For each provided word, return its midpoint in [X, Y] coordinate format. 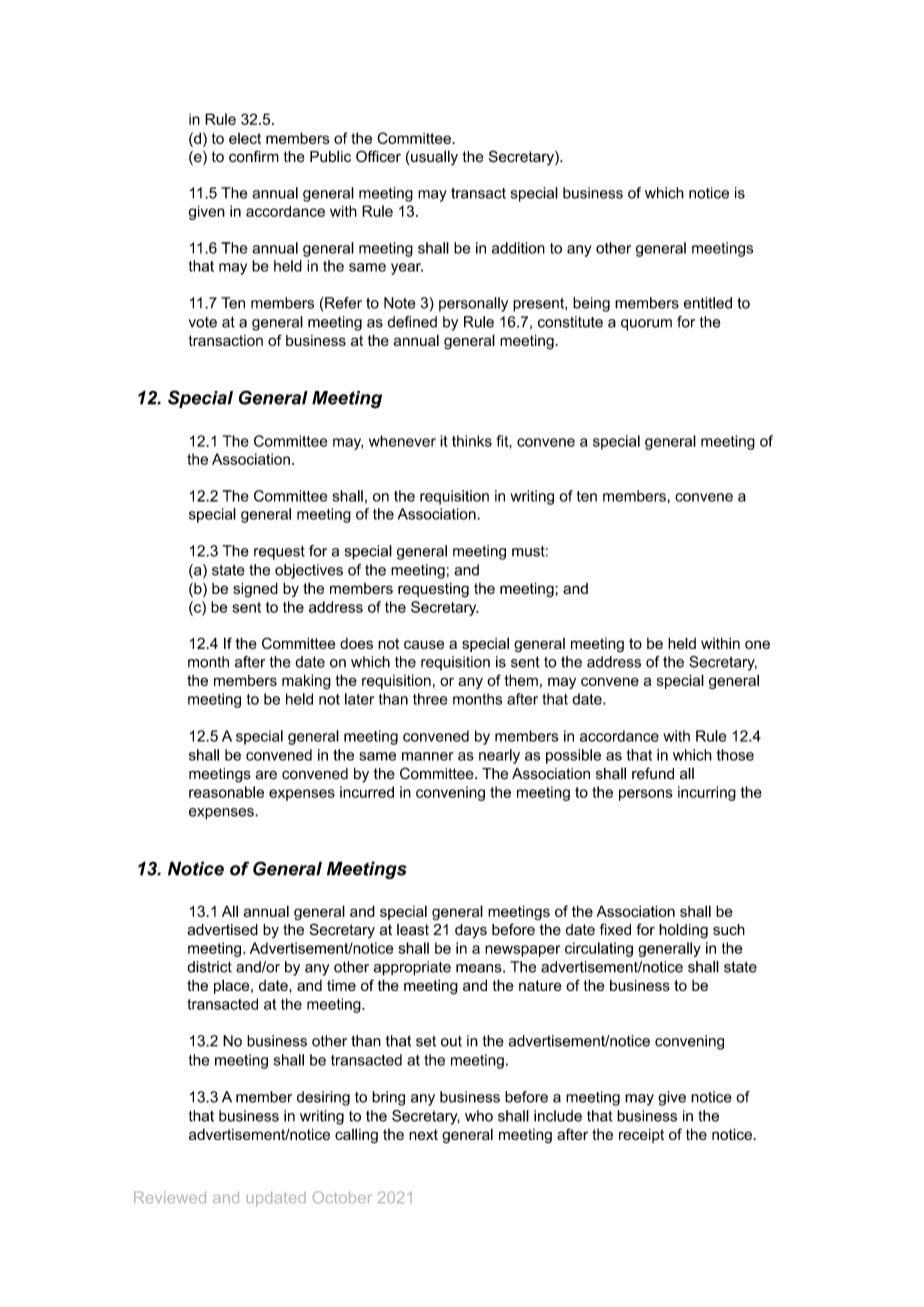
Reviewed [170, 1197]
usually [434, 158]
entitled [708, 303]
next [423, 1134]
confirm [254, 156]
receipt [641, 1135]
